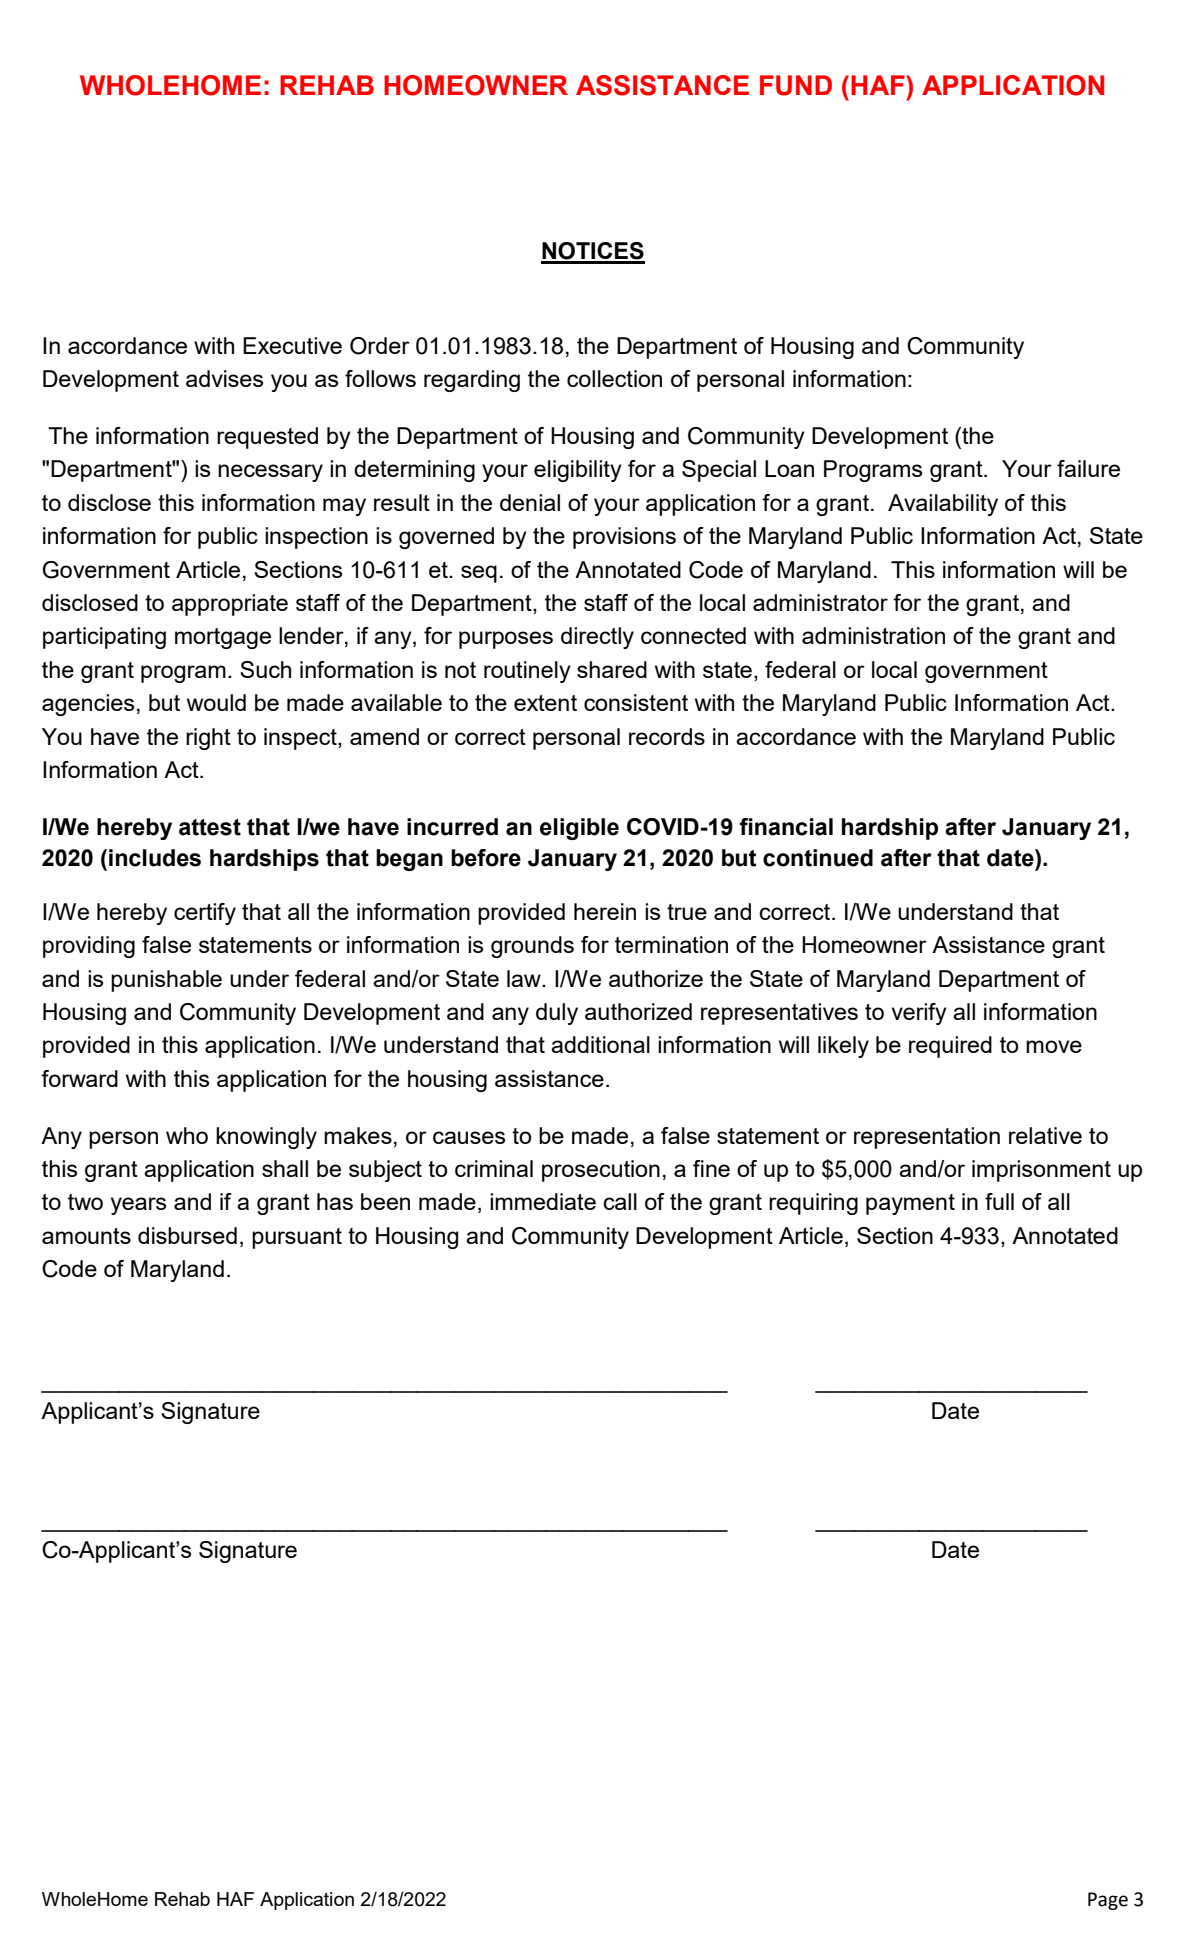 This screenshot has width=1186, height=1954. Describe the element at coordinates (166, 981) in the screenshot. I see `punishable` at that location.
